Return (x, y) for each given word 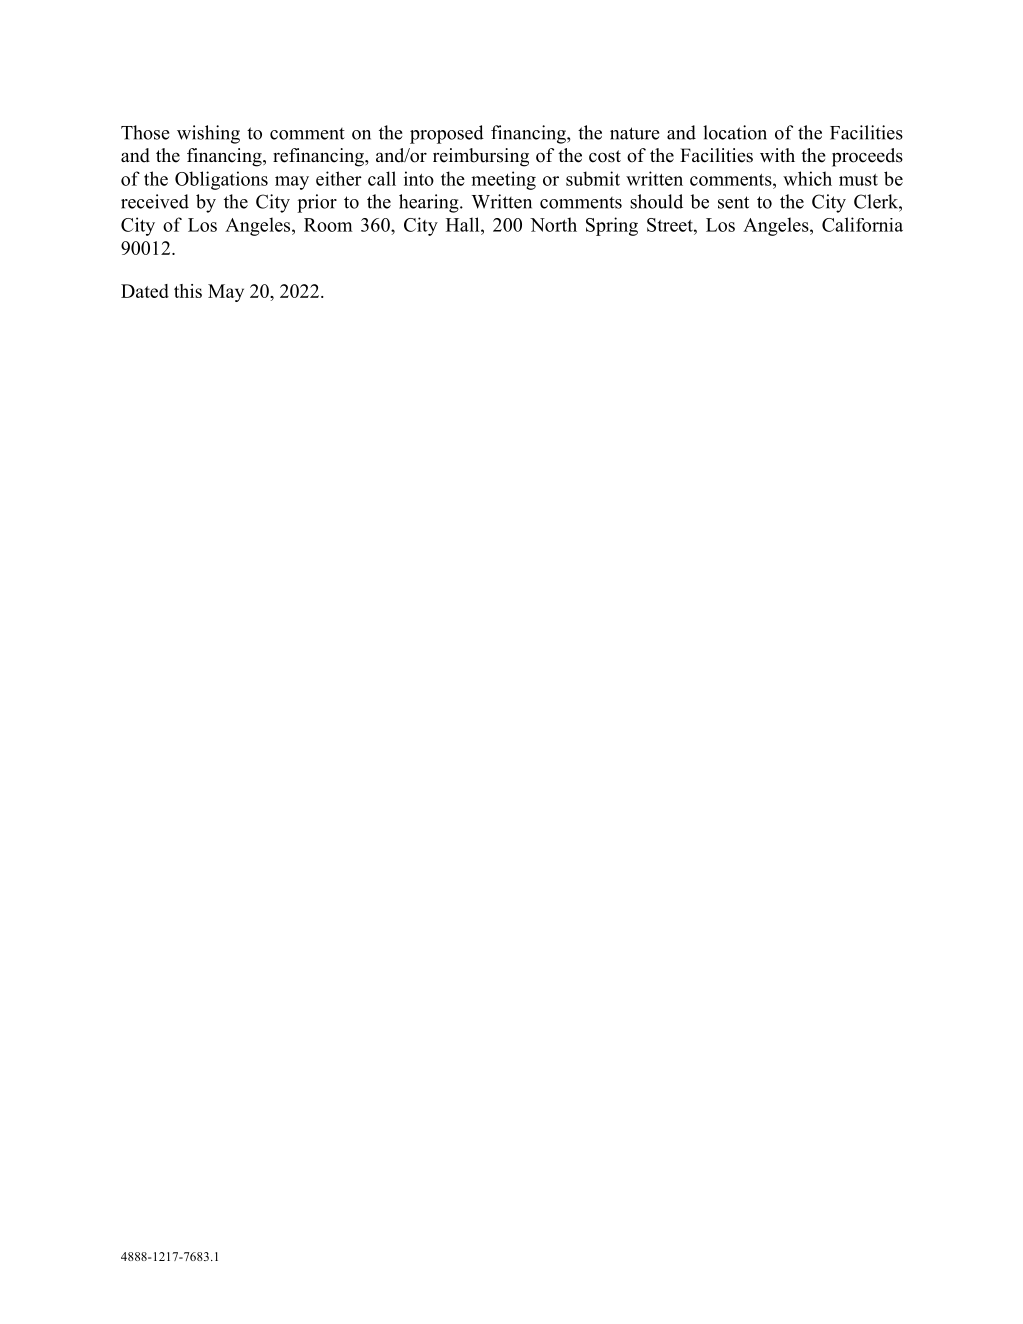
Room (328, 225)
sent (733, 202)
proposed (447, 134)
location (735, 132)
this (188, 291)
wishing (208, 134)
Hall (464, 224)
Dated (145, 291)
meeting (503, 180)
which (807, 178)
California (862, 224)
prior (317, 203)
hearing (430, 203)
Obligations (221, 180)
